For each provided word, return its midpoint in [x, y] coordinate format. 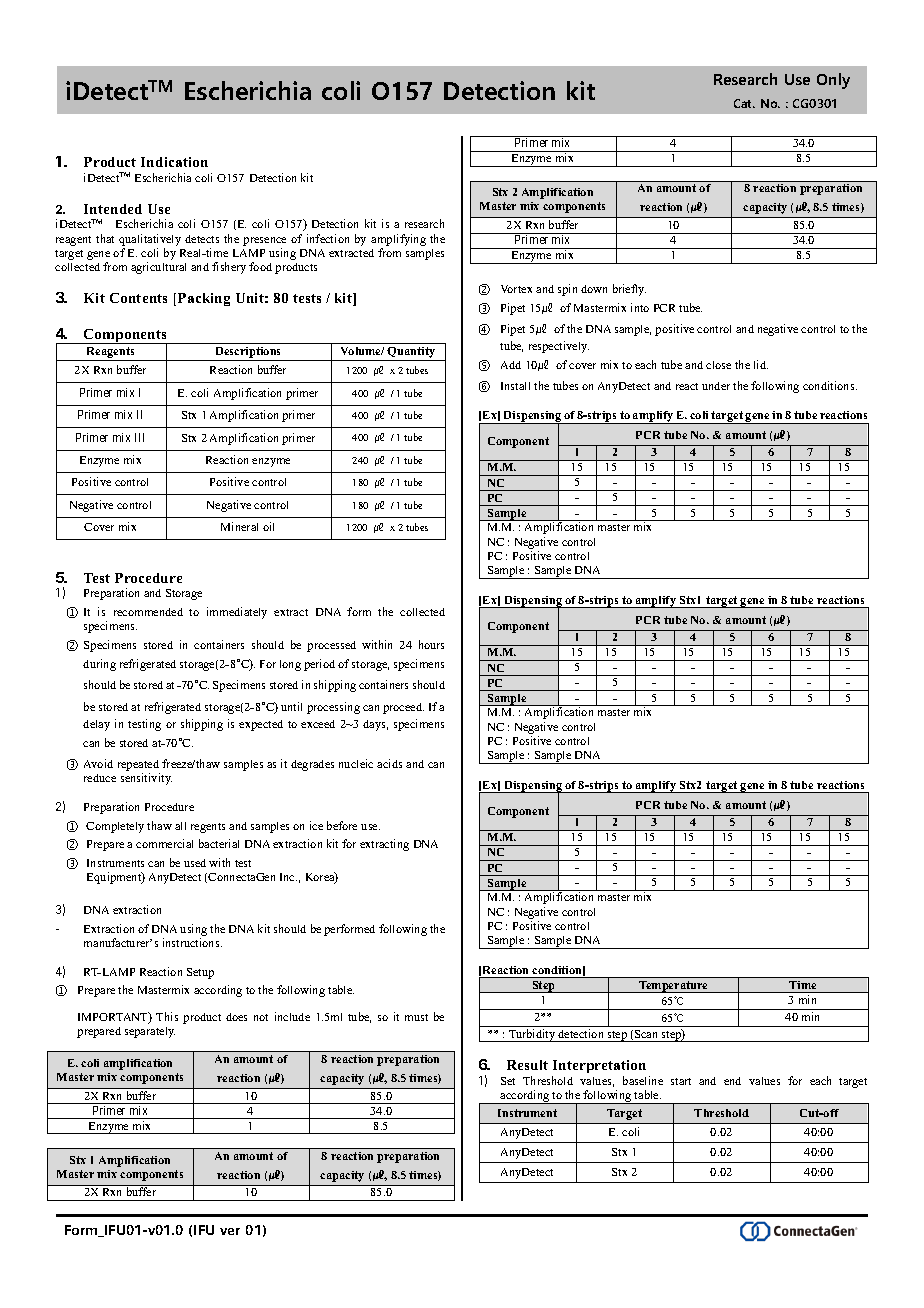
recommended [148, 612]
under [716, 386]
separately [150, 1032]
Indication [174, 162]
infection [328, 238]
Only [833, 81]
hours [431, 644]
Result [527, 1065]
